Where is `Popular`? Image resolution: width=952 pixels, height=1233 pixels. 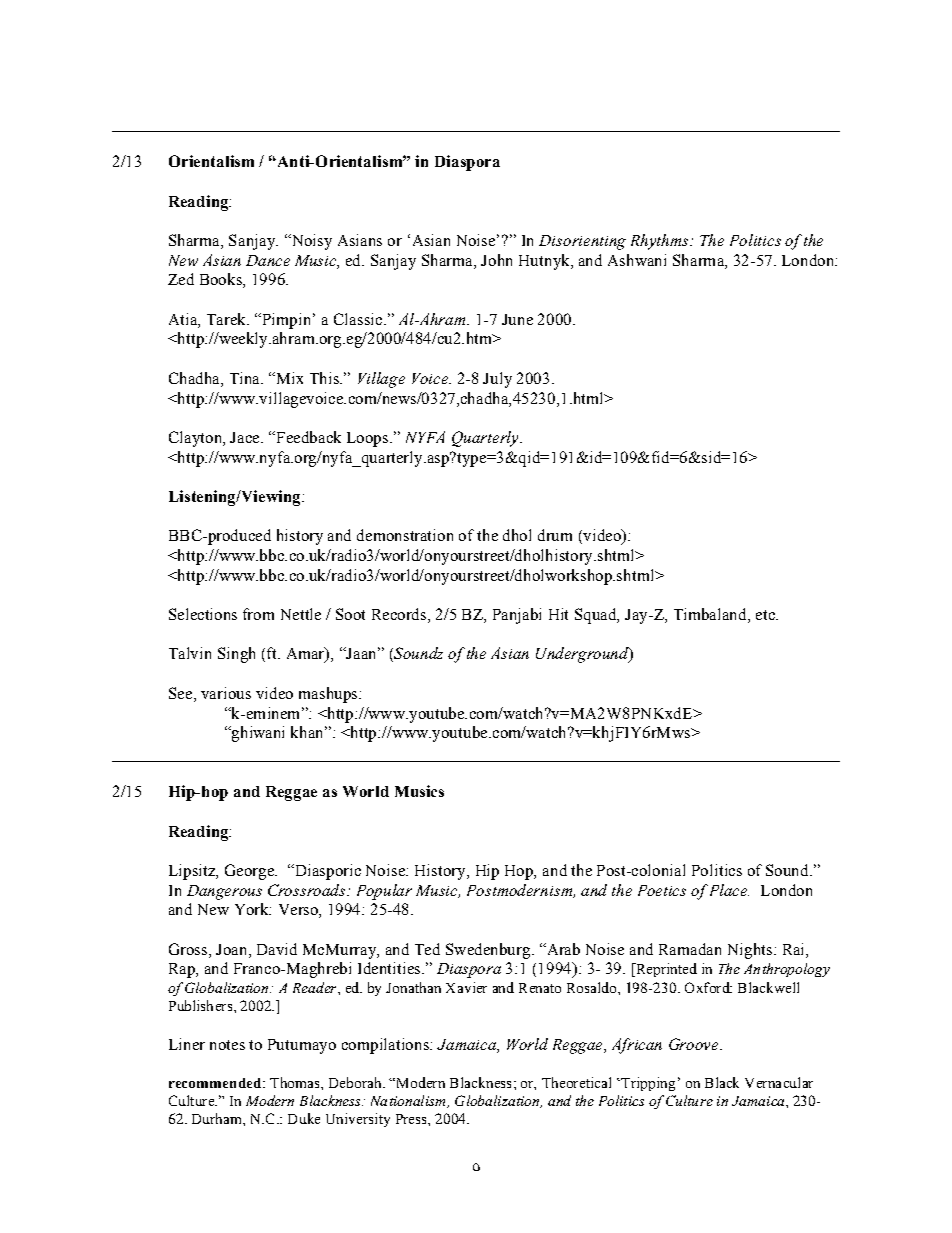
Popular is located at coordinates (384, 892).
